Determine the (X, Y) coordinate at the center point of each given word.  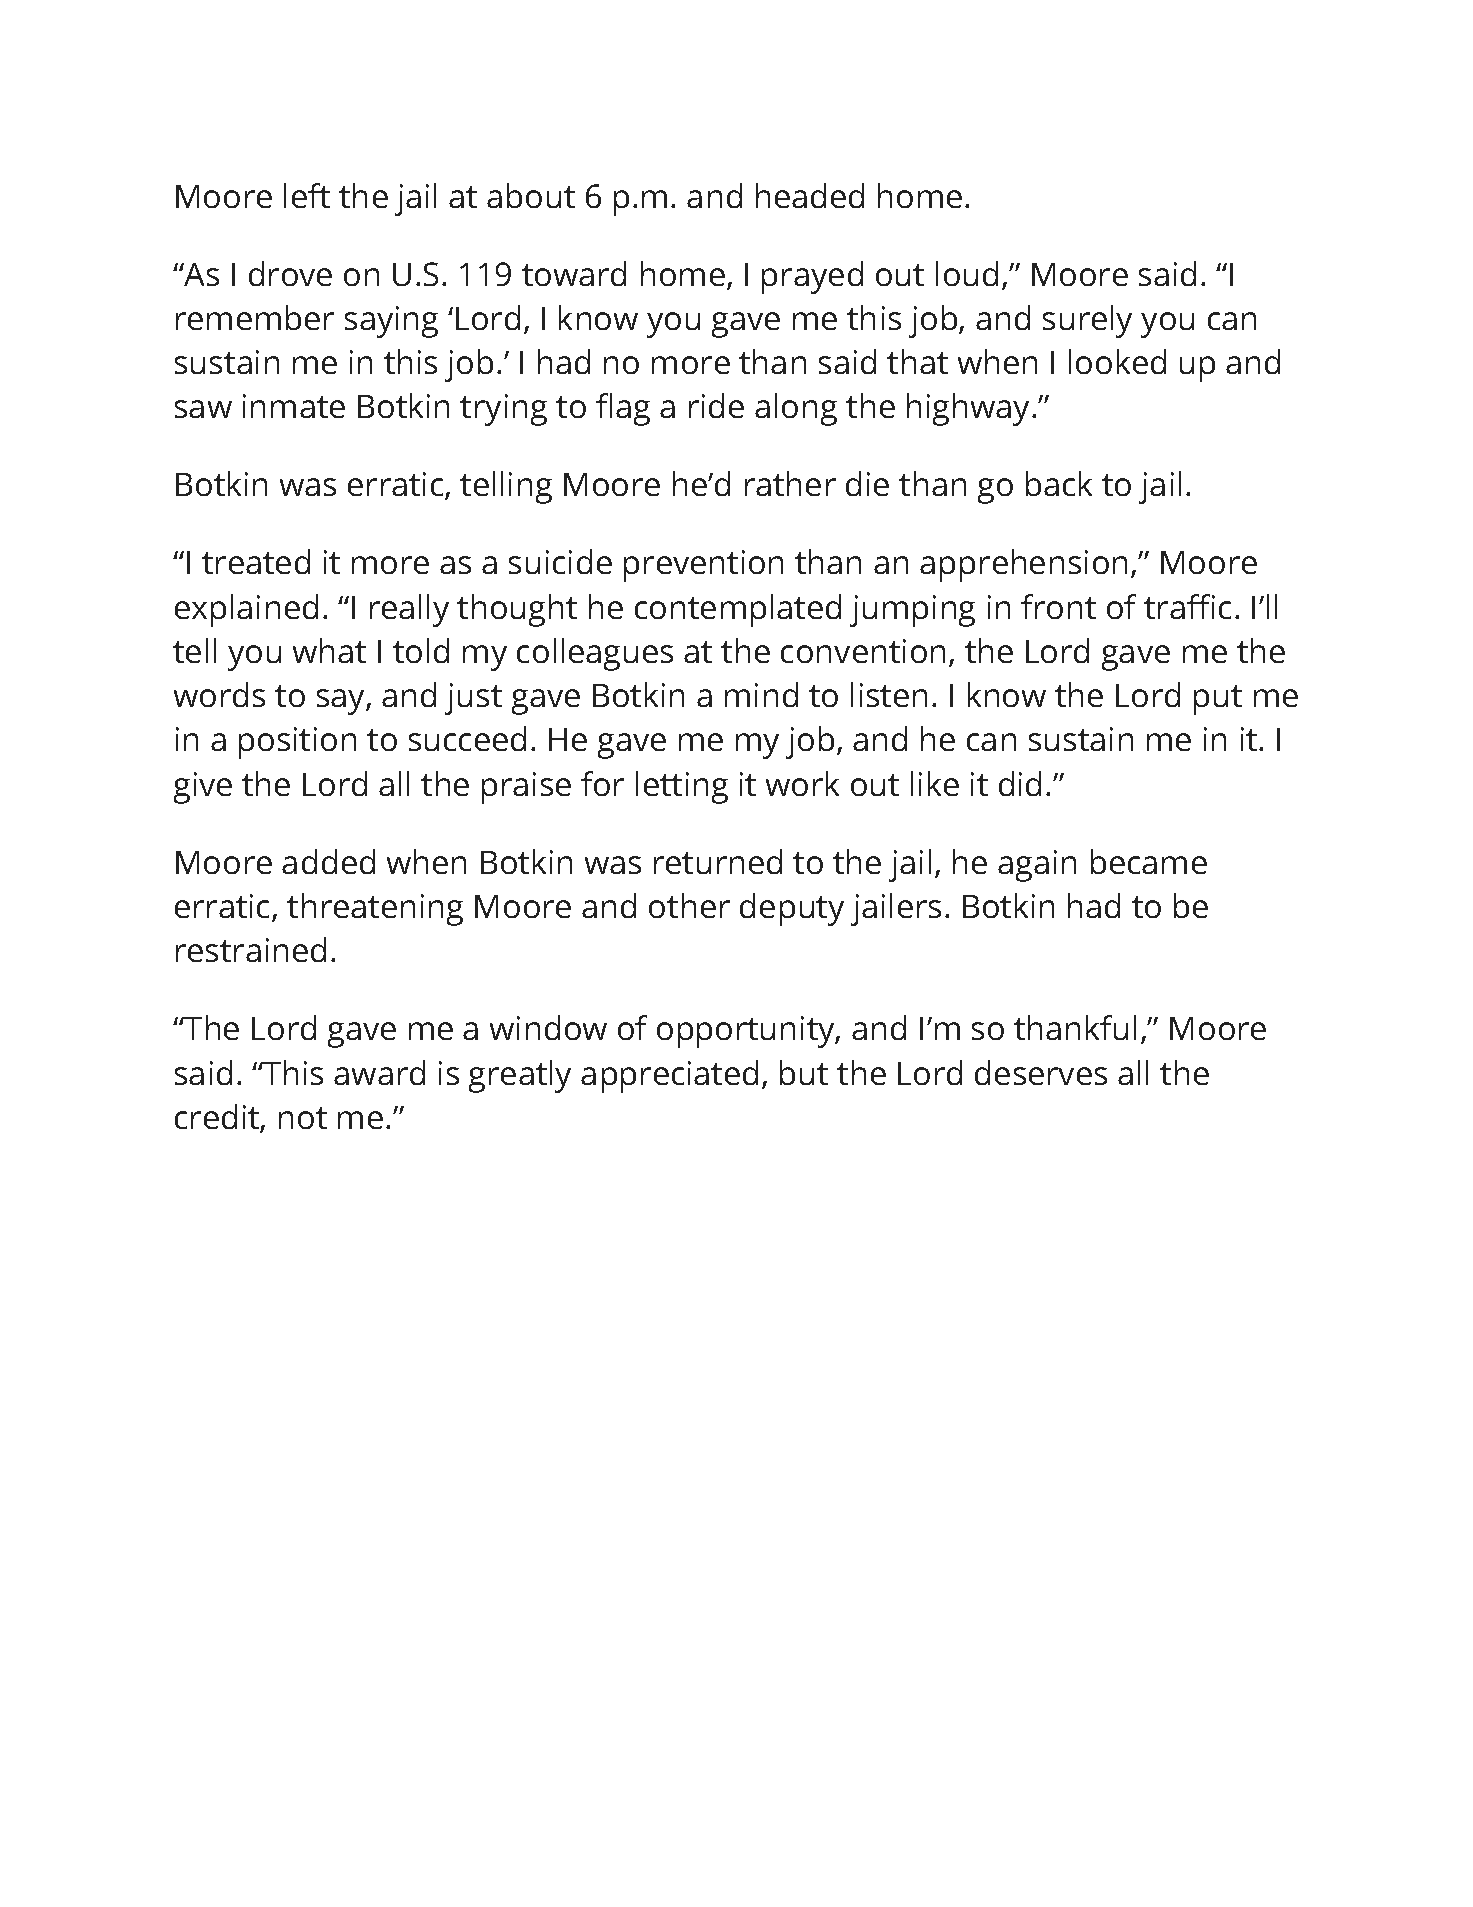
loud (967, 273)
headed (810, 195)
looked (1117, 361)
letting (682, 787)
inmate (294, 406)
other (689, 905)
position (297, 743)
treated (256, 561)
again (1037, 866)
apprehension (1023, 565)
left (307, 195)
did (1020, 783)
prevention (703, 566)
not (303, 1118)
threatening (375, 909)
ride (716, 405)
